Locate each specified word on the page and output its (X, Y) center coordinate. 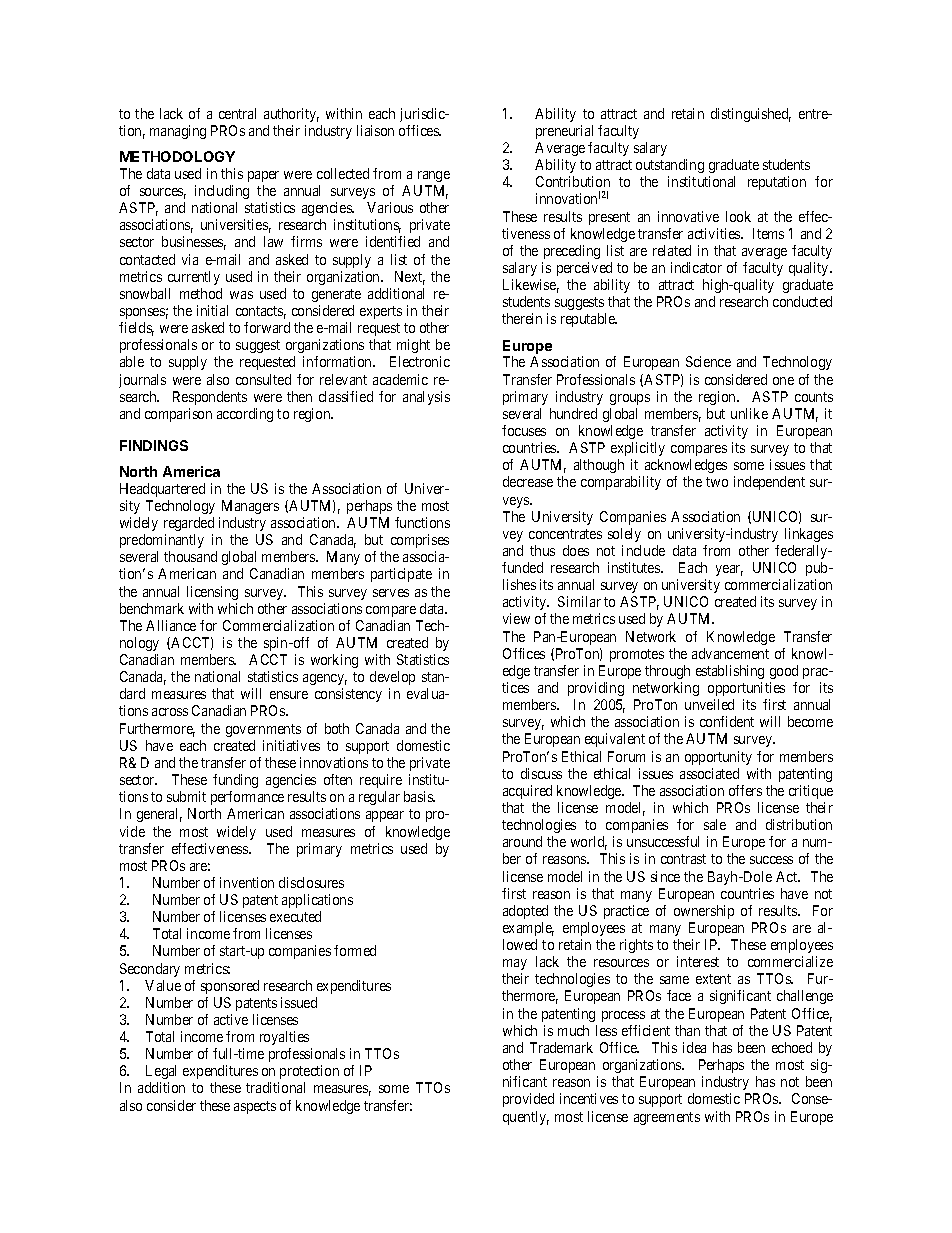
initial (212, 310)
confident (727, 721)
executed (295, 916)
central (237, 113)
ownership (704, 912)
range (434, 176)
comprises (420, 541)
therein (522, 318)
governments (263, 730)
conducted (802, 301)
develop (392, 678)
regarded (189, 524)
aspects (255, 1107)
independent (769, 483)
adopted (525, 912)
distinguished (751, 115)
